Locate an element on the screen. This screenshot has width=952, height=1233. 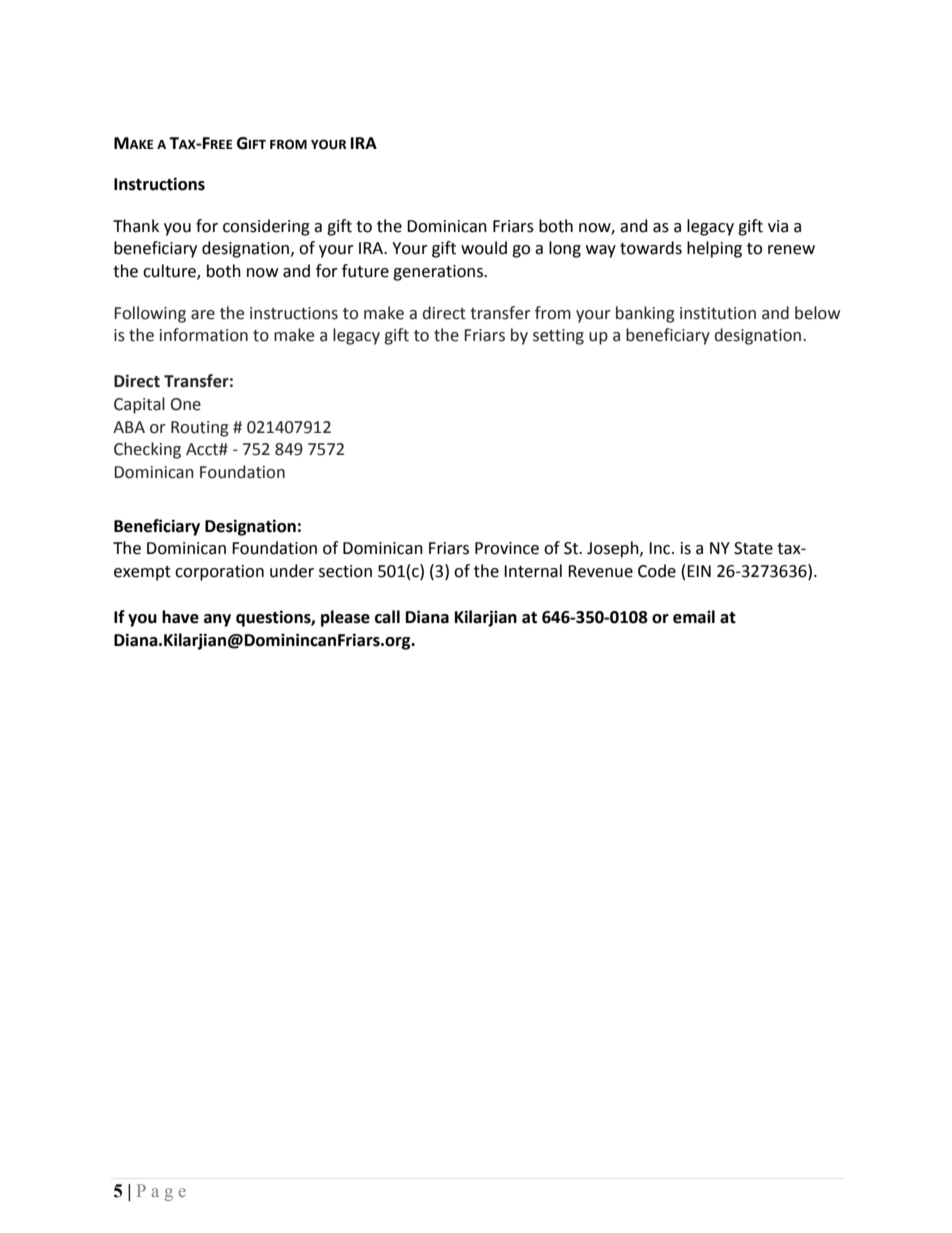
culture is located at coordinates (170, 272).
